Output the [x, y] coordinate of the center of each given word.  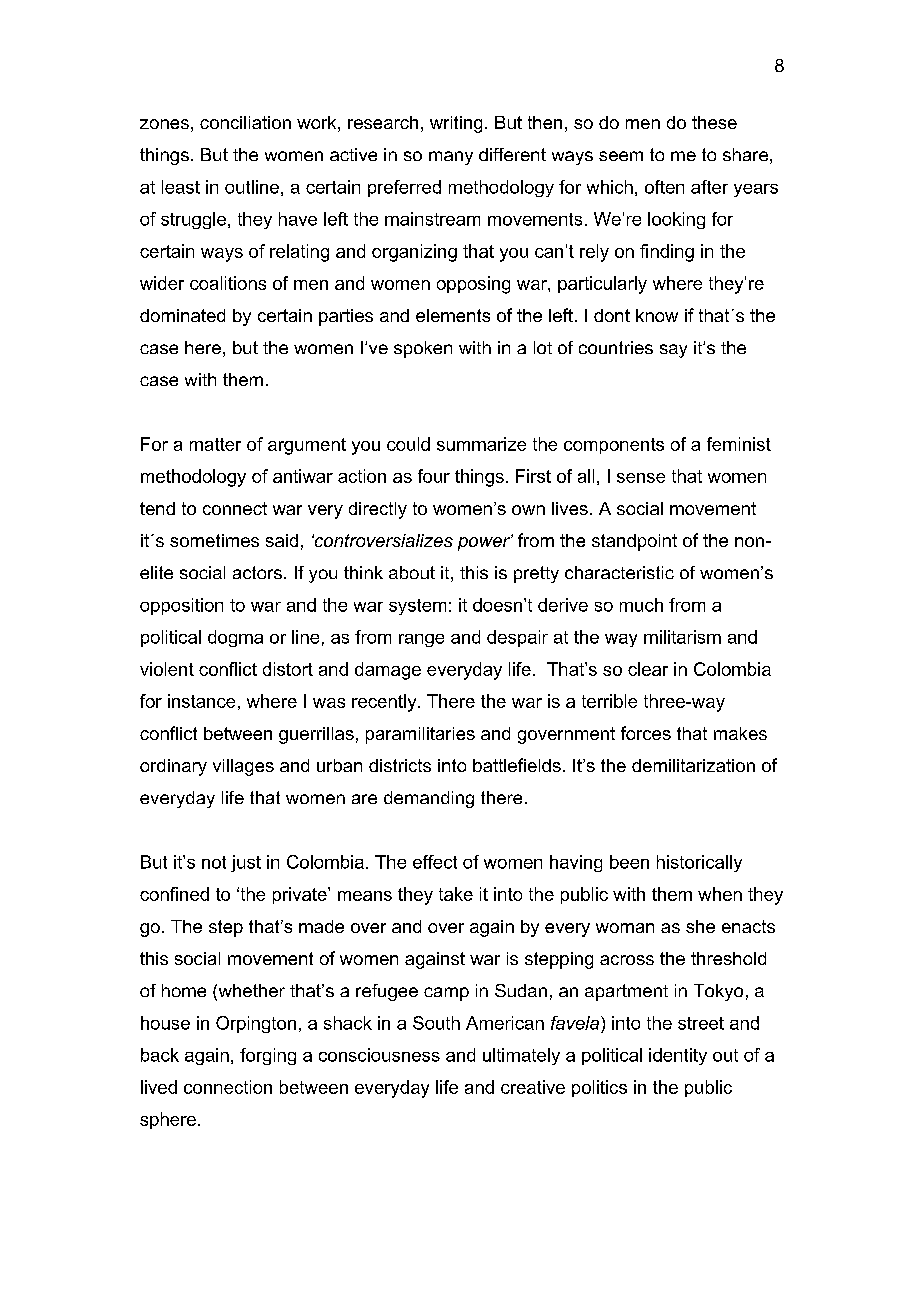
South [436, 1023]
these [714, 122]
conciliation [245, 122]
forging [268, 1056]
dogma [235, 638]
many [451, 158]
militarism [682, 637]
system [417, 607]
